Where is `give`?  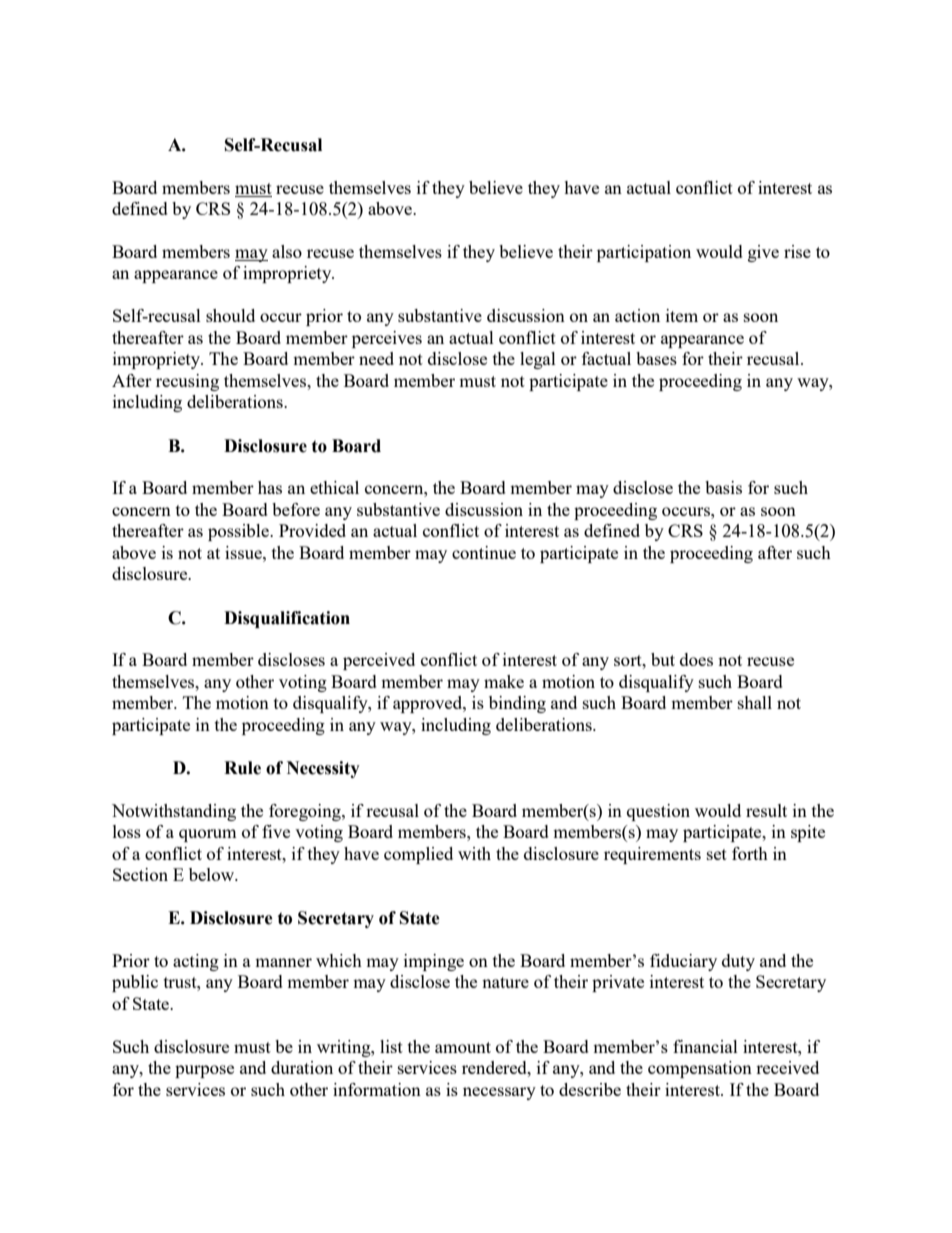
give is located at coordinates (763, 253).
